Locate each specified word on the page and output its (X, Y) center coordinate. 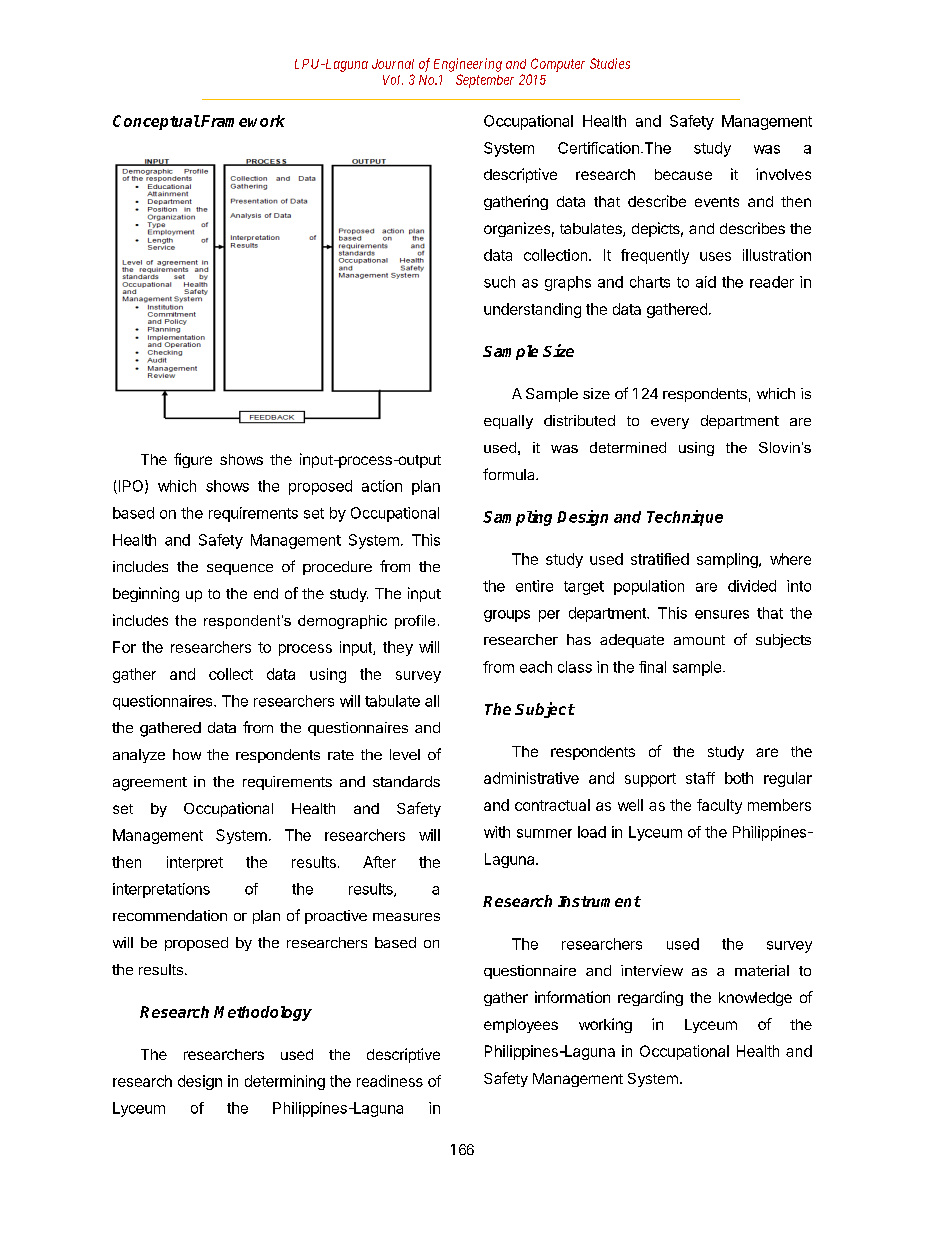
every (670, 423)
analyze (139, 756)
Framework (242, 121)
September (485, 81)
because (683, 174)
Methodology (263, 1013)
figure (193, 460)
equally (508, 422)
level (405, 754)
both (739, 778)
